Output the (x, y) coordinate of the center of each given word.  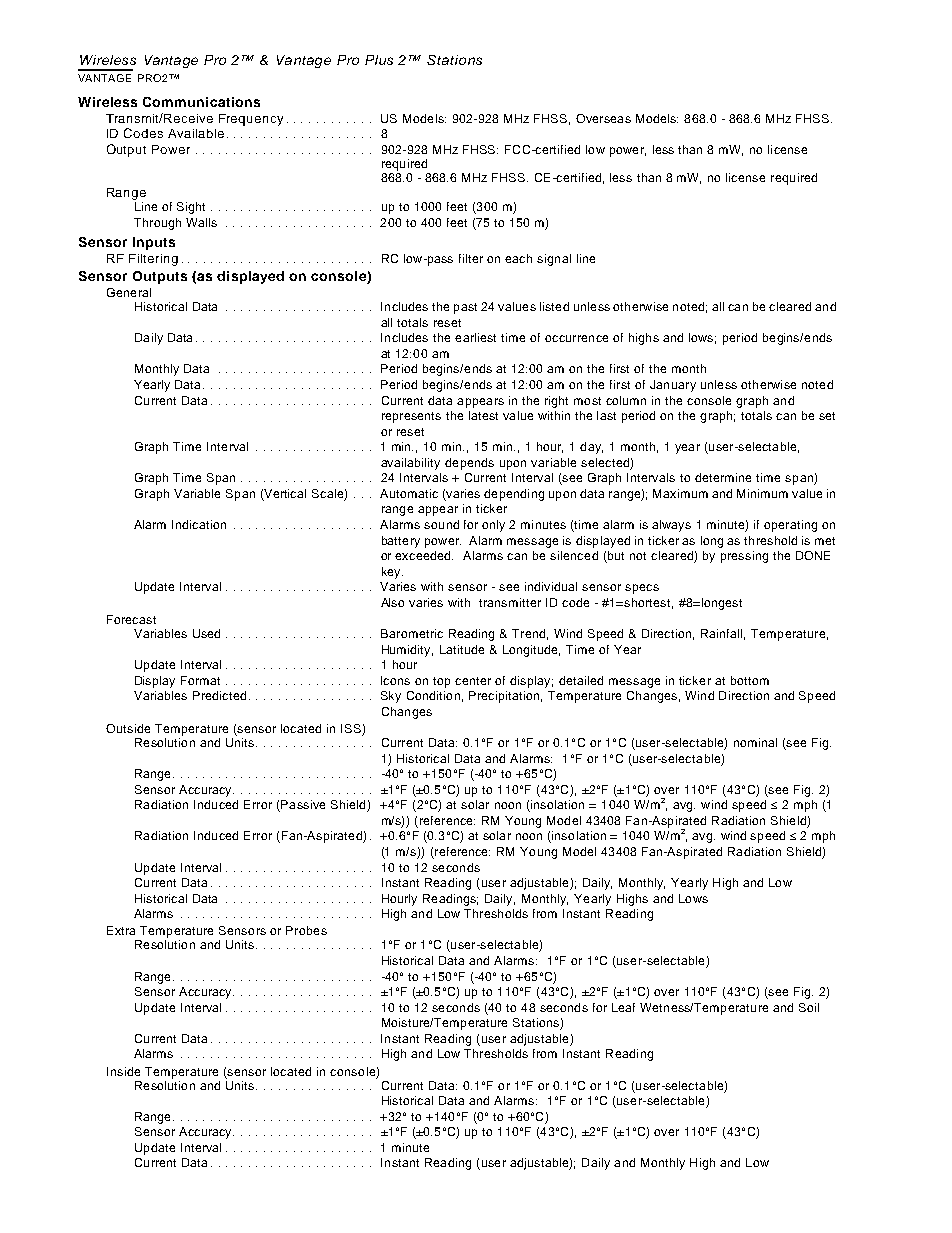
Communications (201, 102)
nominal (755, 742)
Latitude (462, 649)
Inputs (154, 243)
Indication (199, 524)
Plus (379, 60)
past (465, 308)
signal (554, 260)
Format (200, 680)
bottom (750, 680)
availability (410, 464)
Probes (306, 930)
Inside (123, 1071)
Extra (121, 930)
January (673, 386)
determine (723, 477)
